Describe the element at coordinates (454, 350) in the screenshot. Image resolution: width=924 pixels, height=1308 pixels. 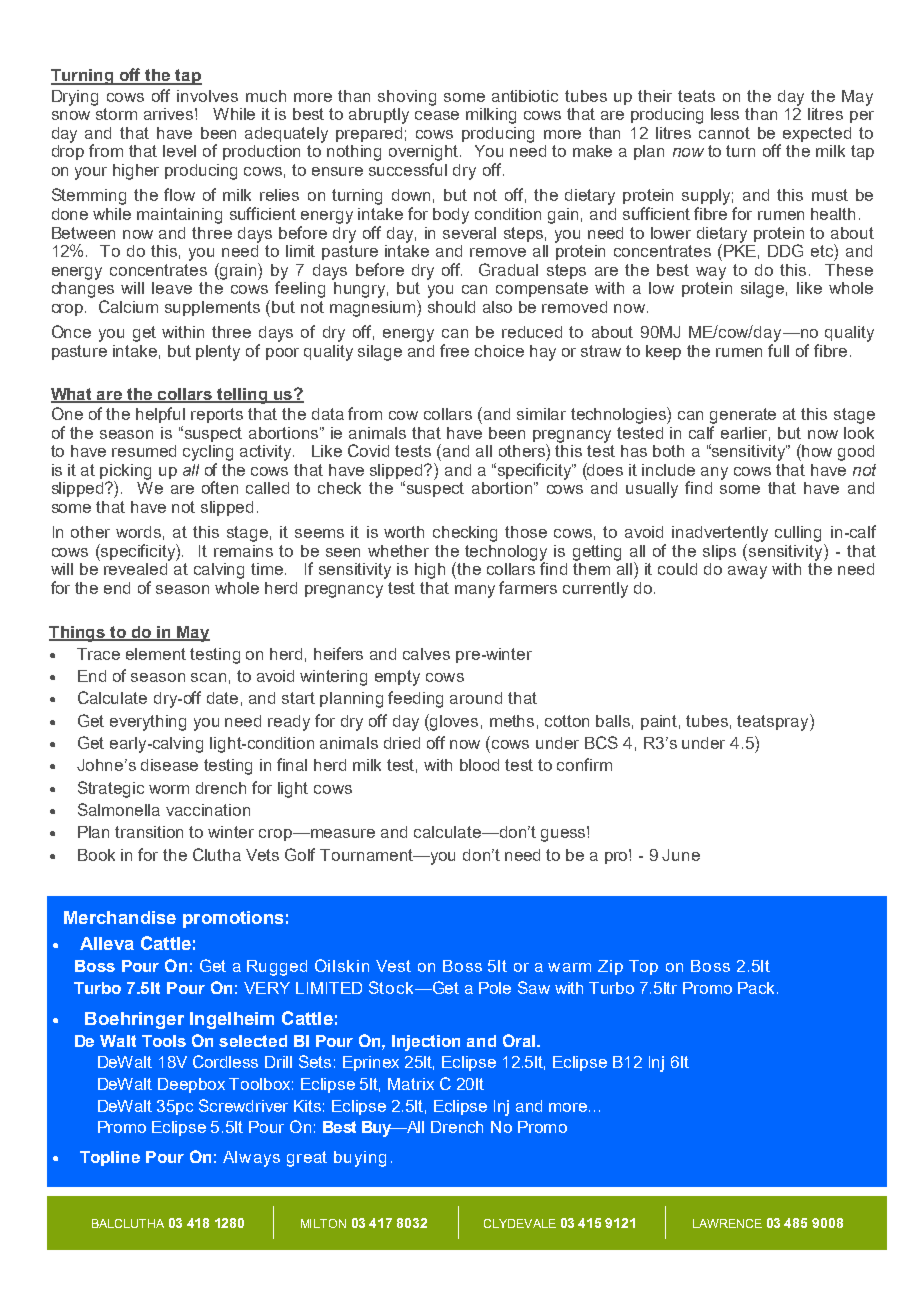
I see `free` at that location.
